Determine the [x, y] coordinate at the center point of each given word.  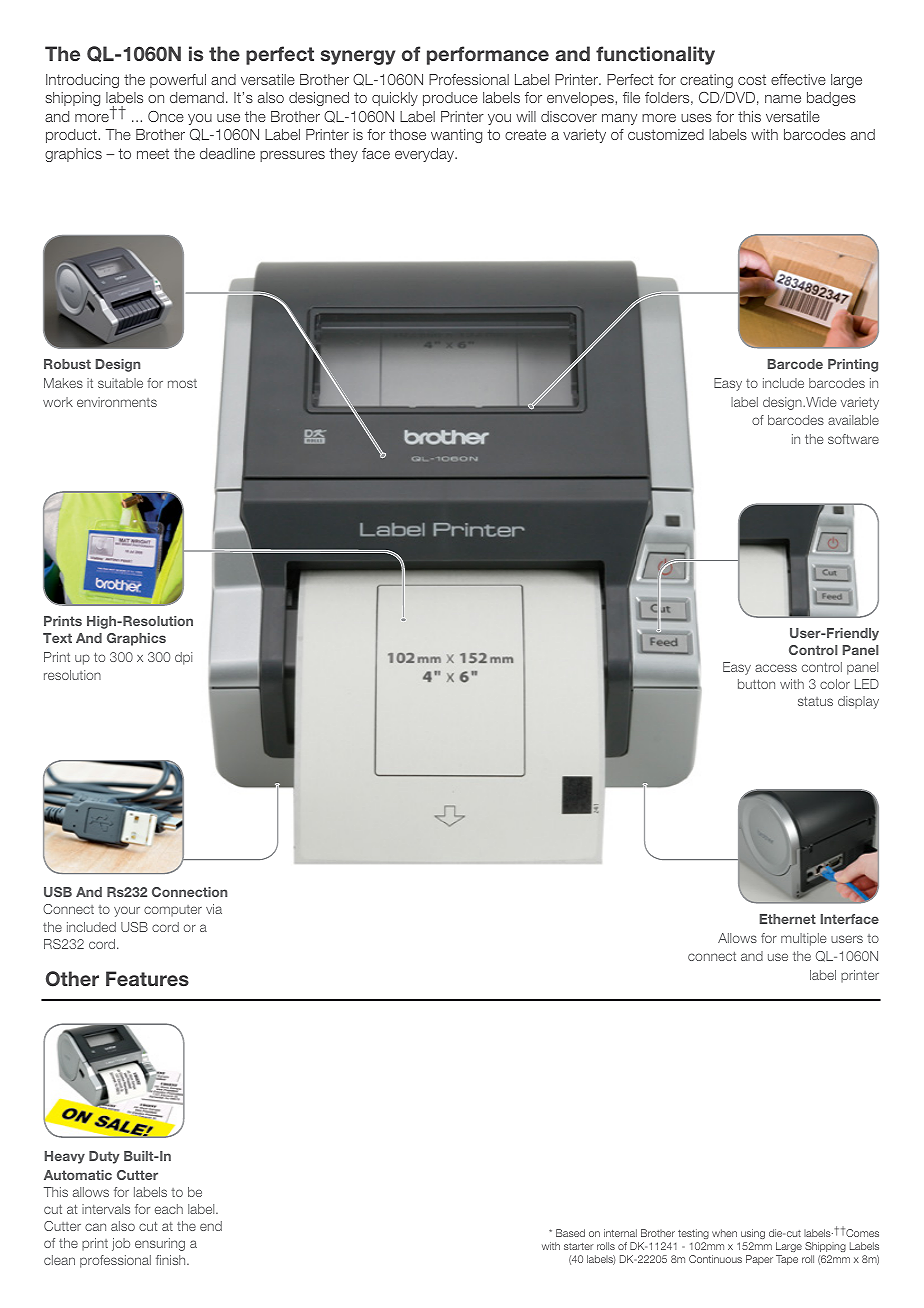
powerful [178, 81]
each [169, 1209]
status [815, 701]
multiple [804, 939]
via [214, 909]
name [783, 99]
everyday [426, 155]
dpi [183, 658]
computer [173, 911]
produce [450, 99]
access [776, 668]
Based [570, 1233]
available [853, 420]
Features [147, 978]
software [853, 439]
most [182, 383]
